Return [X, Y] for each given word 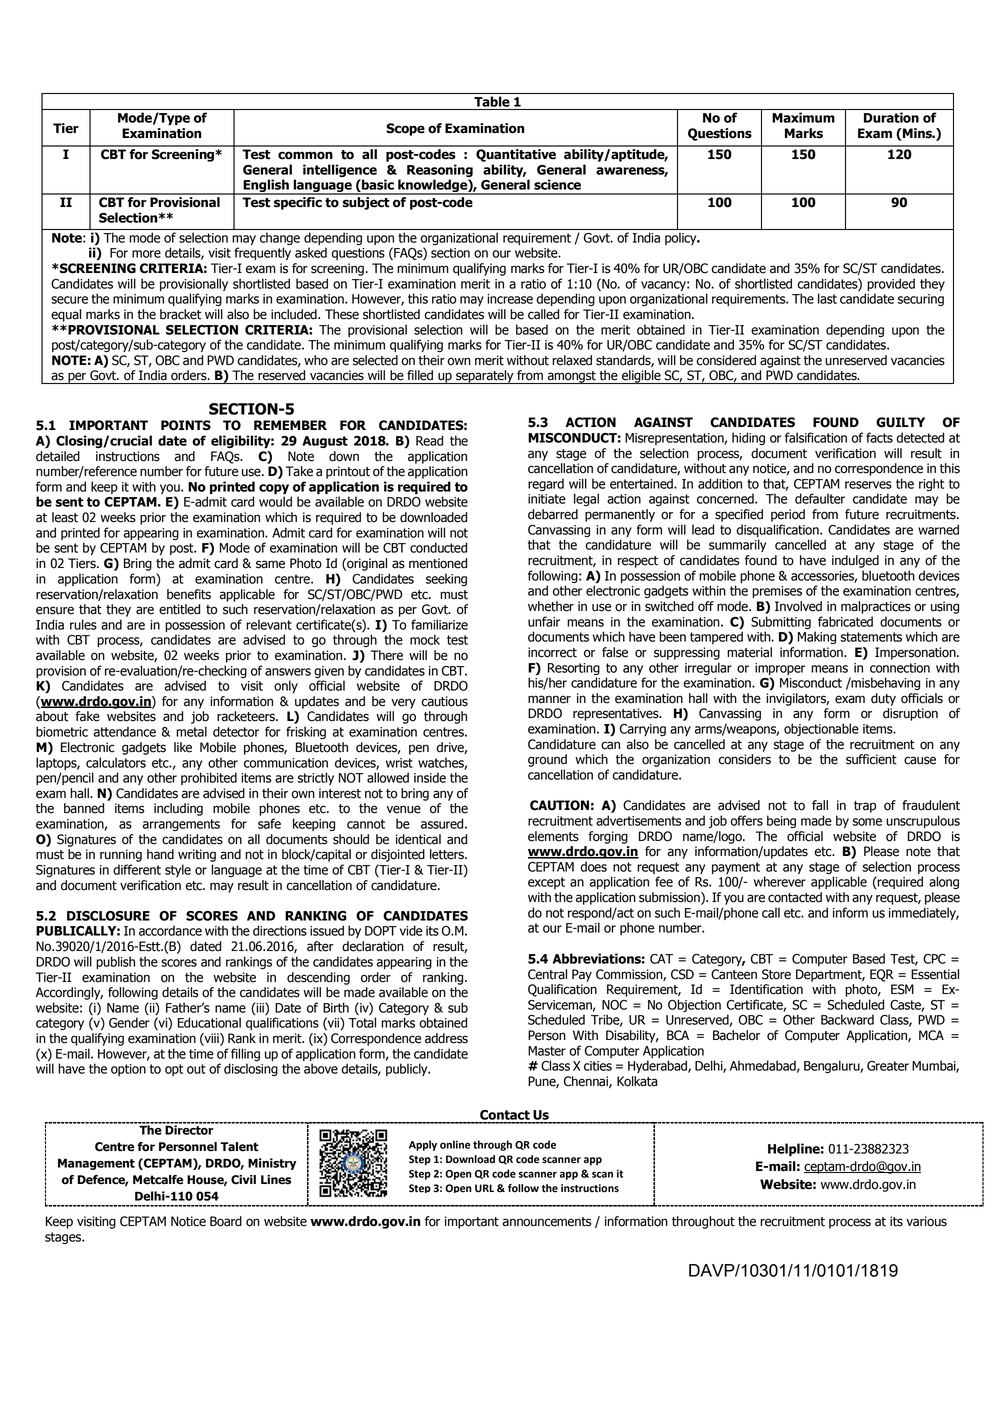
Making [817, 637]
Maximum [803, 117]
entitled [179, 609]
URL [484, 1188]
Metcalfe [158, 1180]
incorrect [552, 652]
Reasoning [440, 172]
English [266, 187]
